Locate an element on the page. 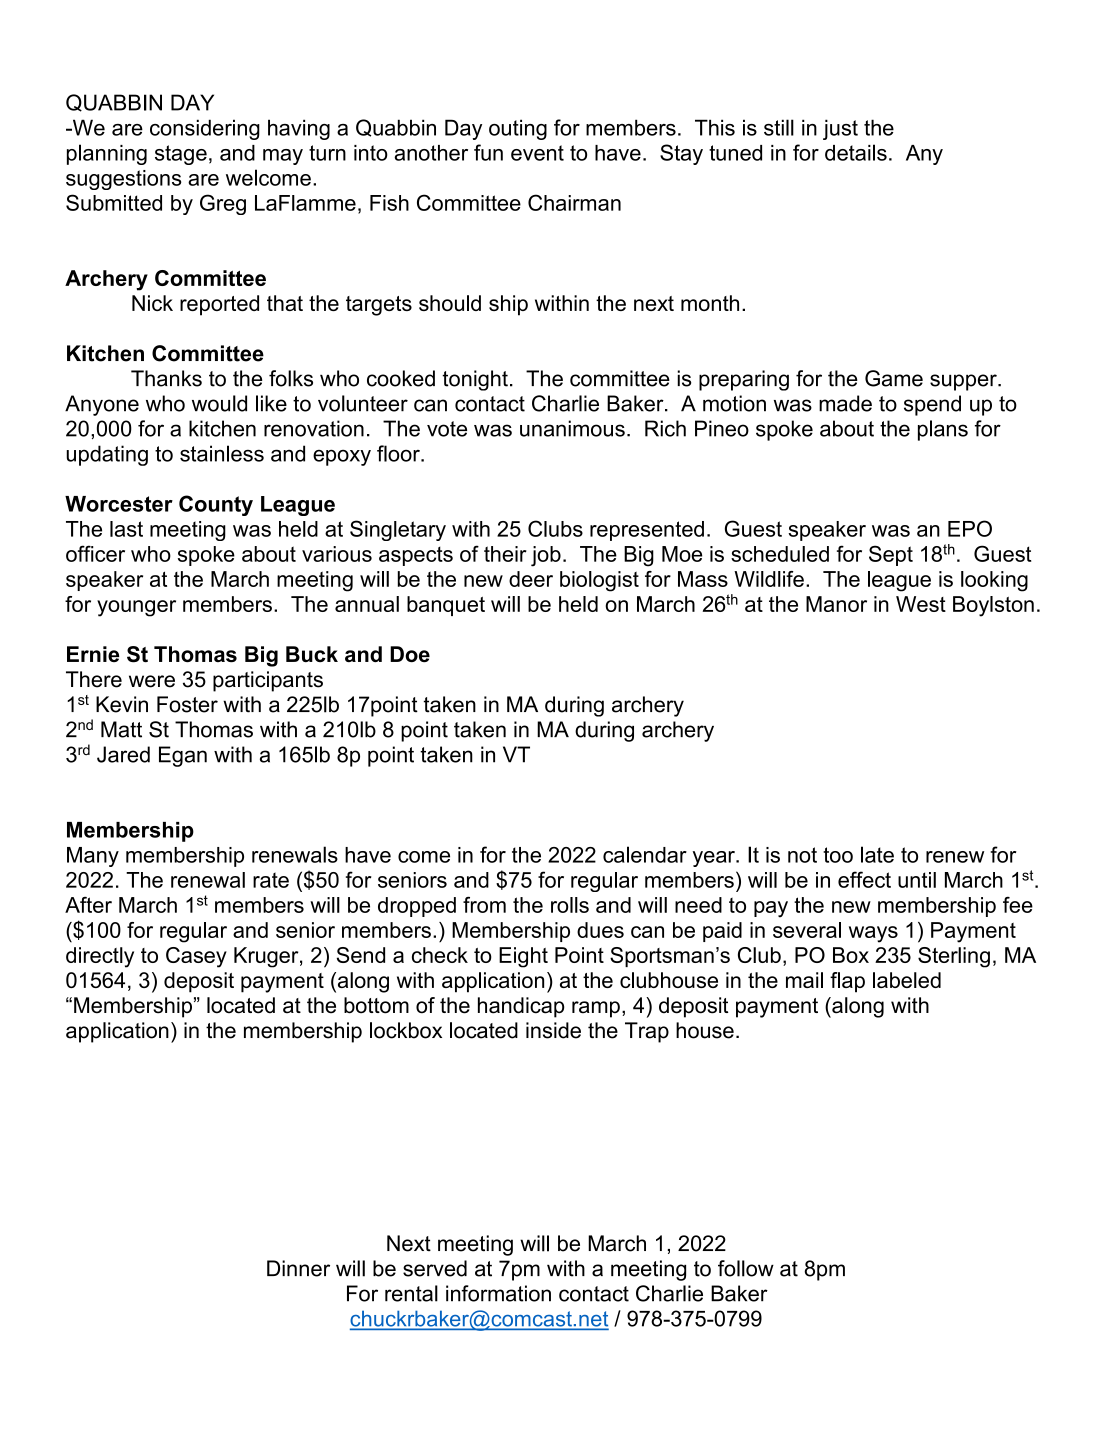  stage is located at coordinates (181, 155).
